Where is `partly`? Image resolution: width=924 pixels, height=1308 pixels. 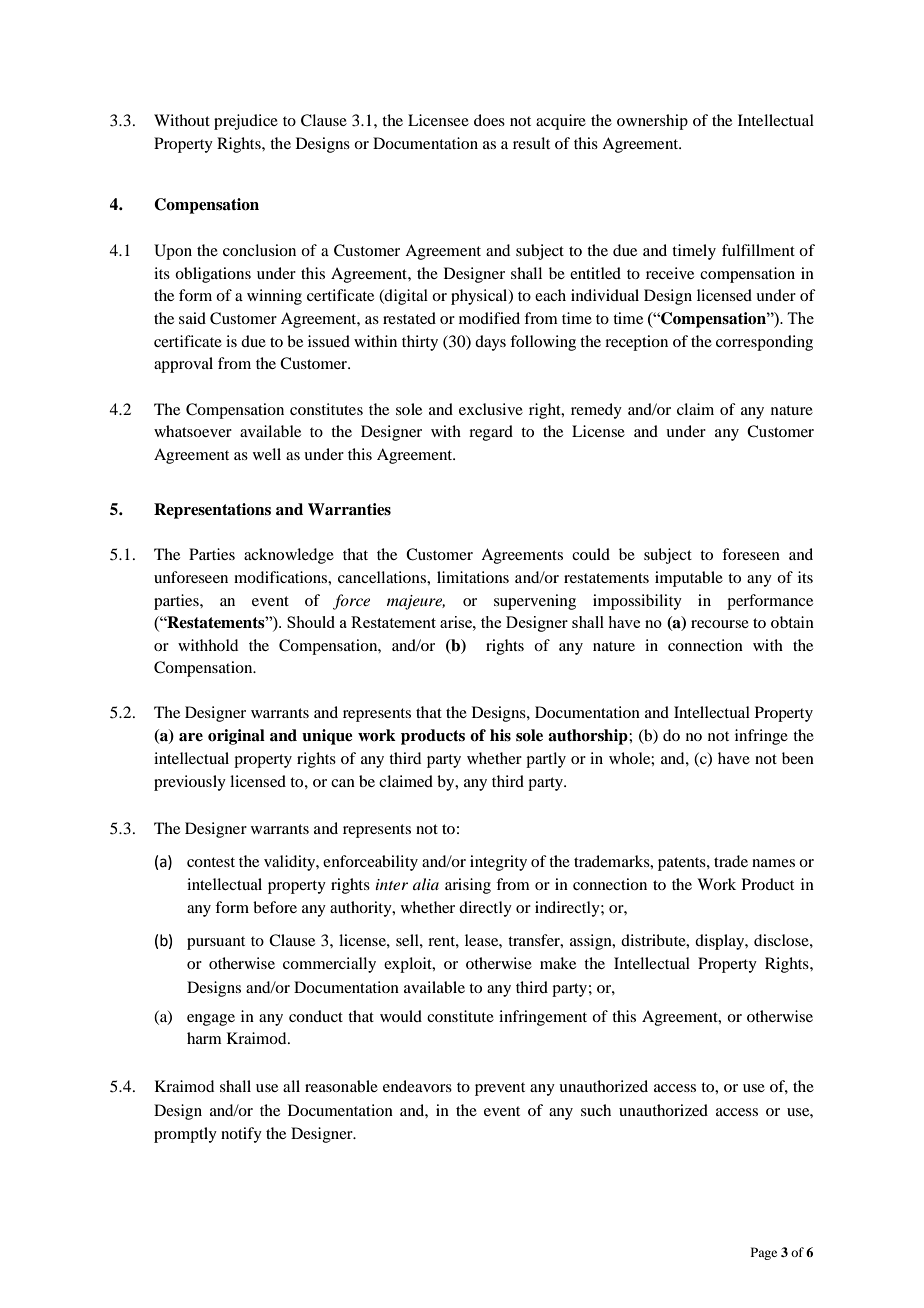 partly is located at coordinates (546, 760).
